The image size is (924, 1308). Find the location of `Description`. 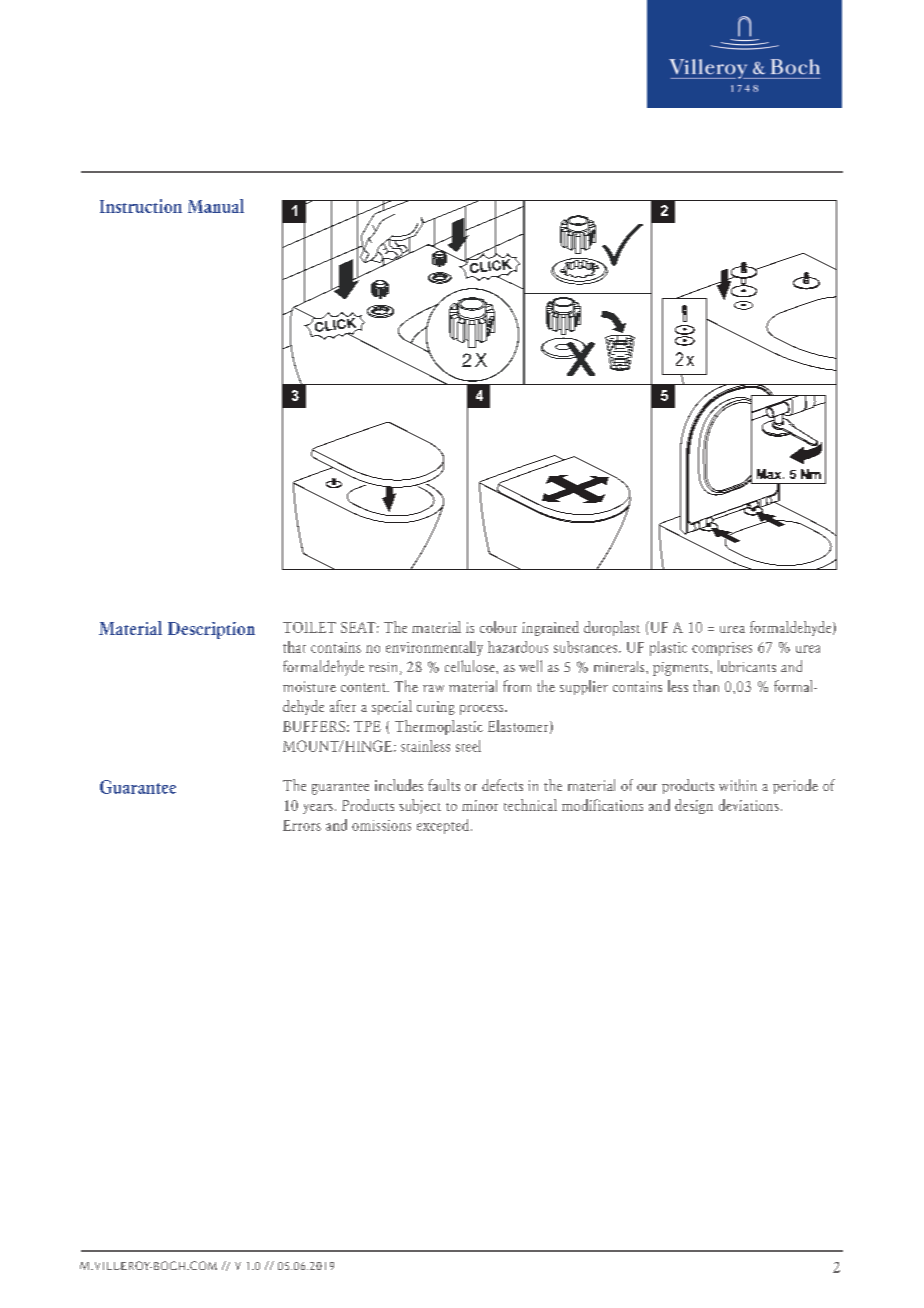

Description is located at coordinates (211, 630).
